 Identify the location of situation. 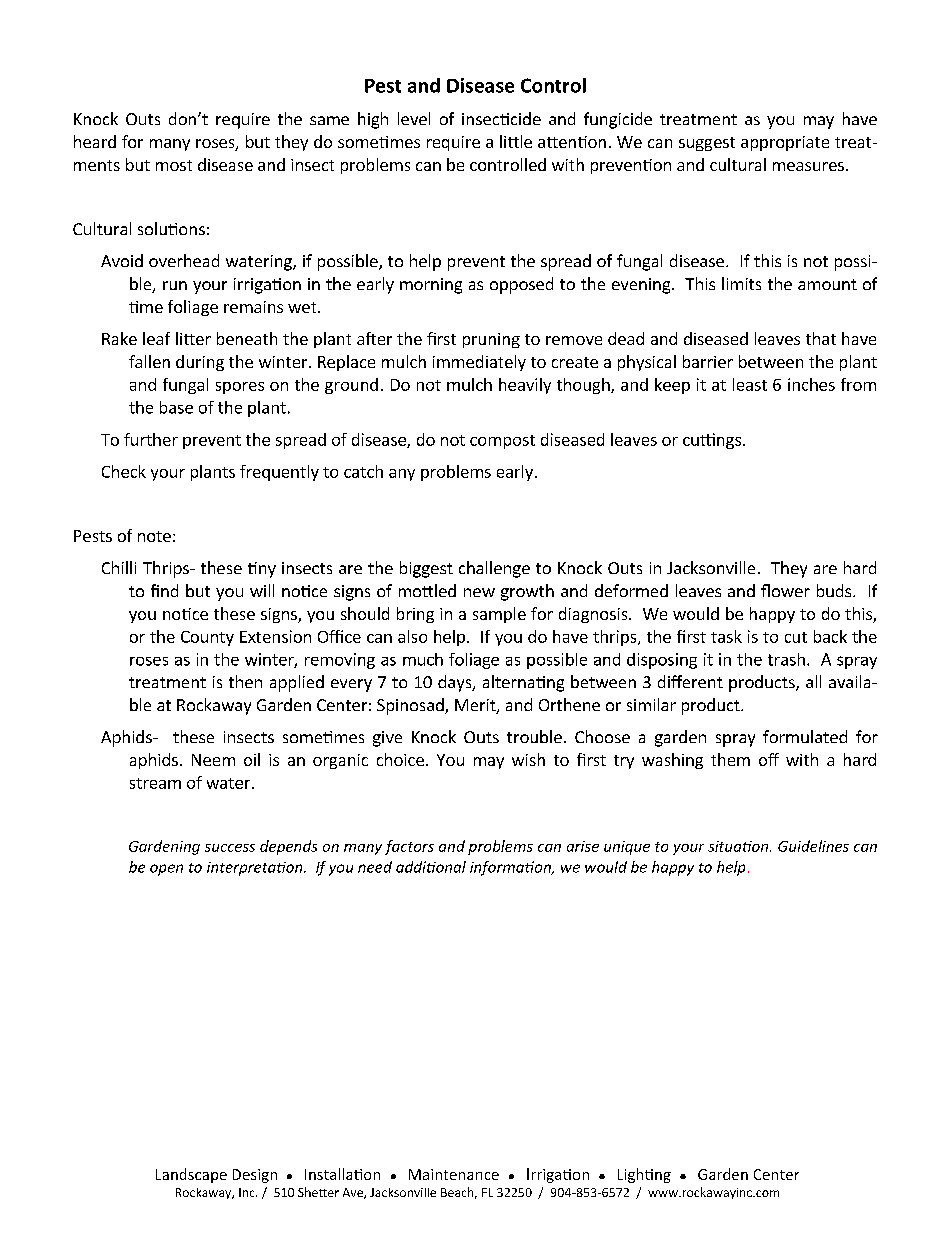
(739, 846).
